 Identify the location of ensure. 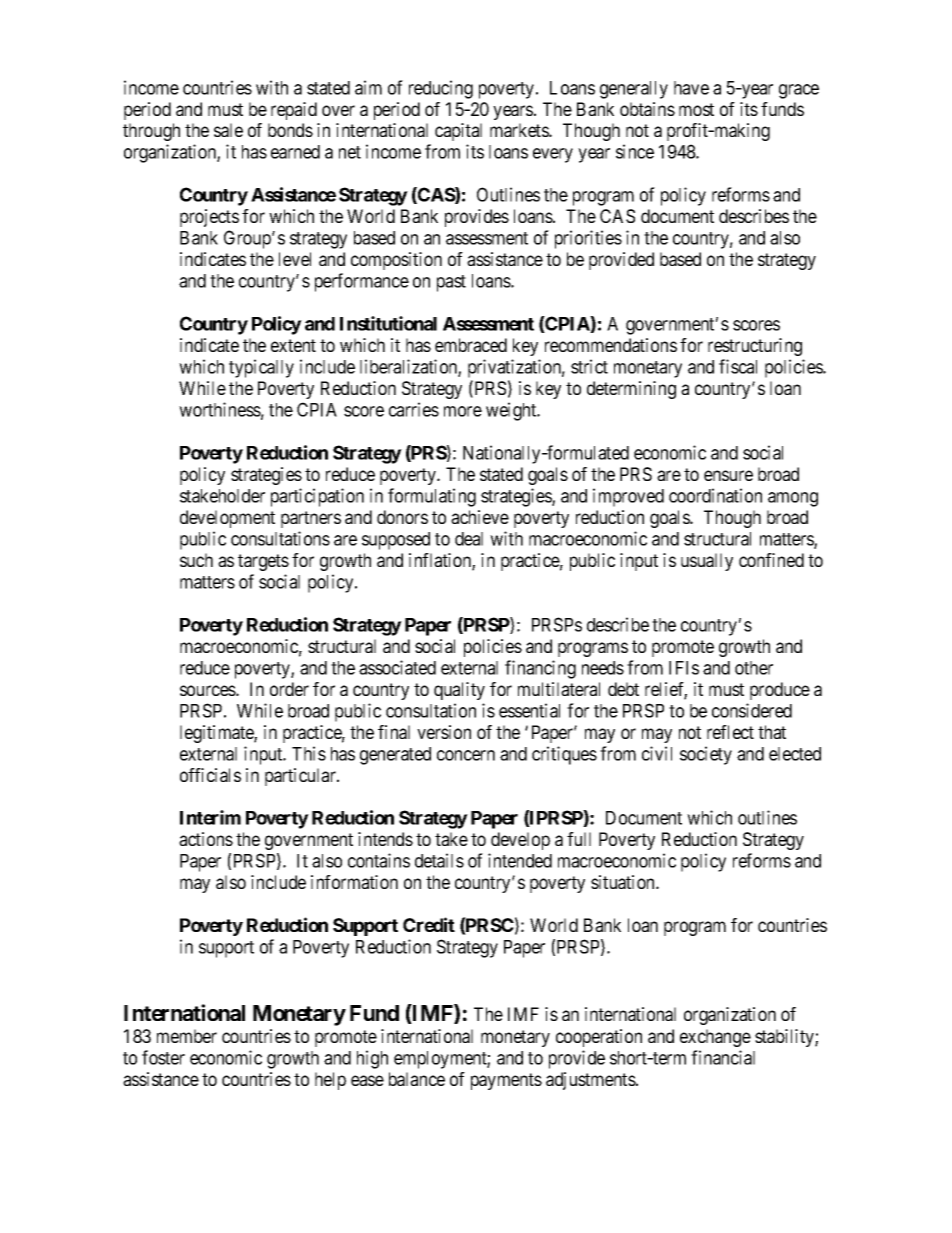
(728, 475).
